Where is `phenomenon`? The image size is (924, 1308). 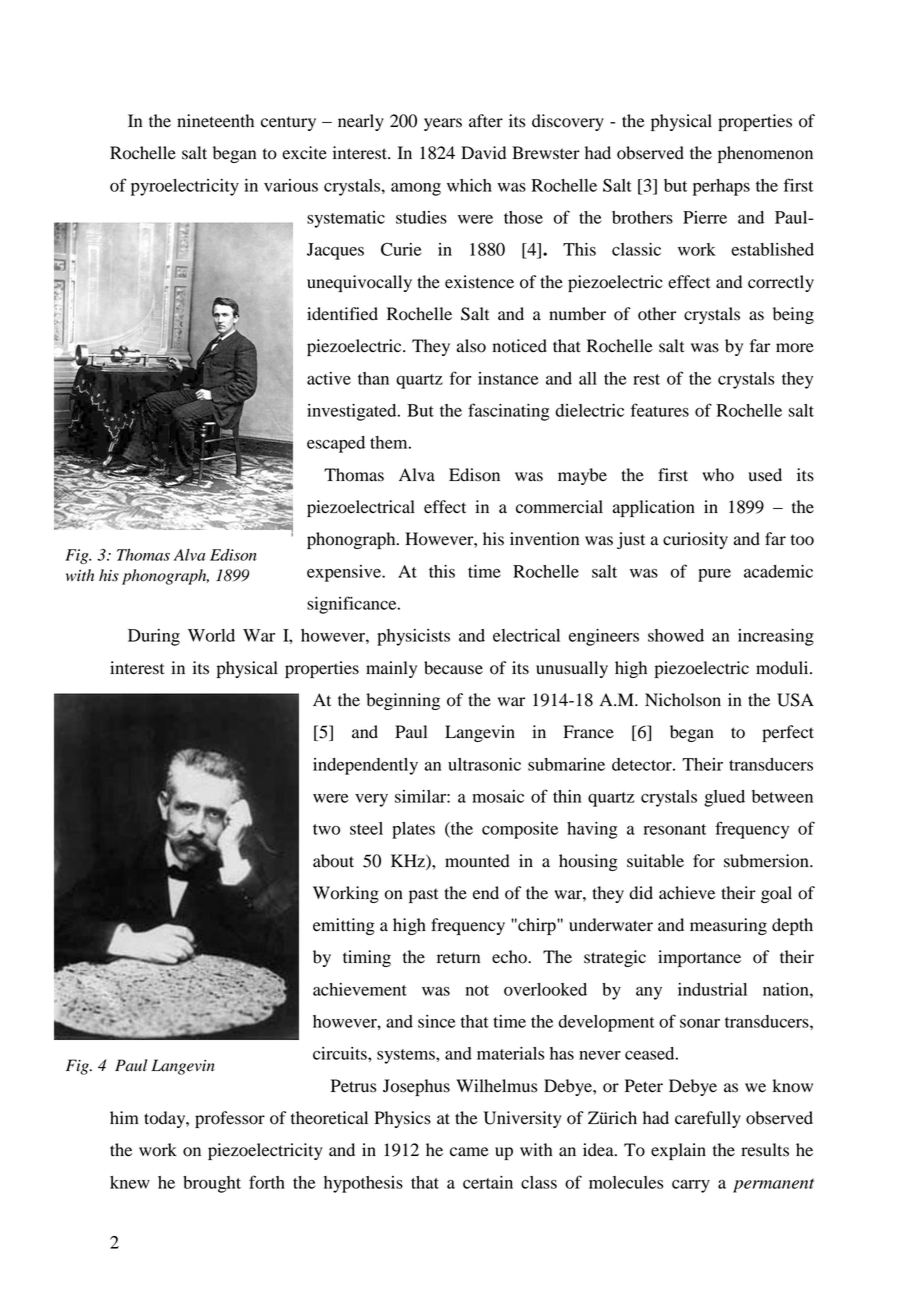 phenomenon is located at coordinates (765, 154).
